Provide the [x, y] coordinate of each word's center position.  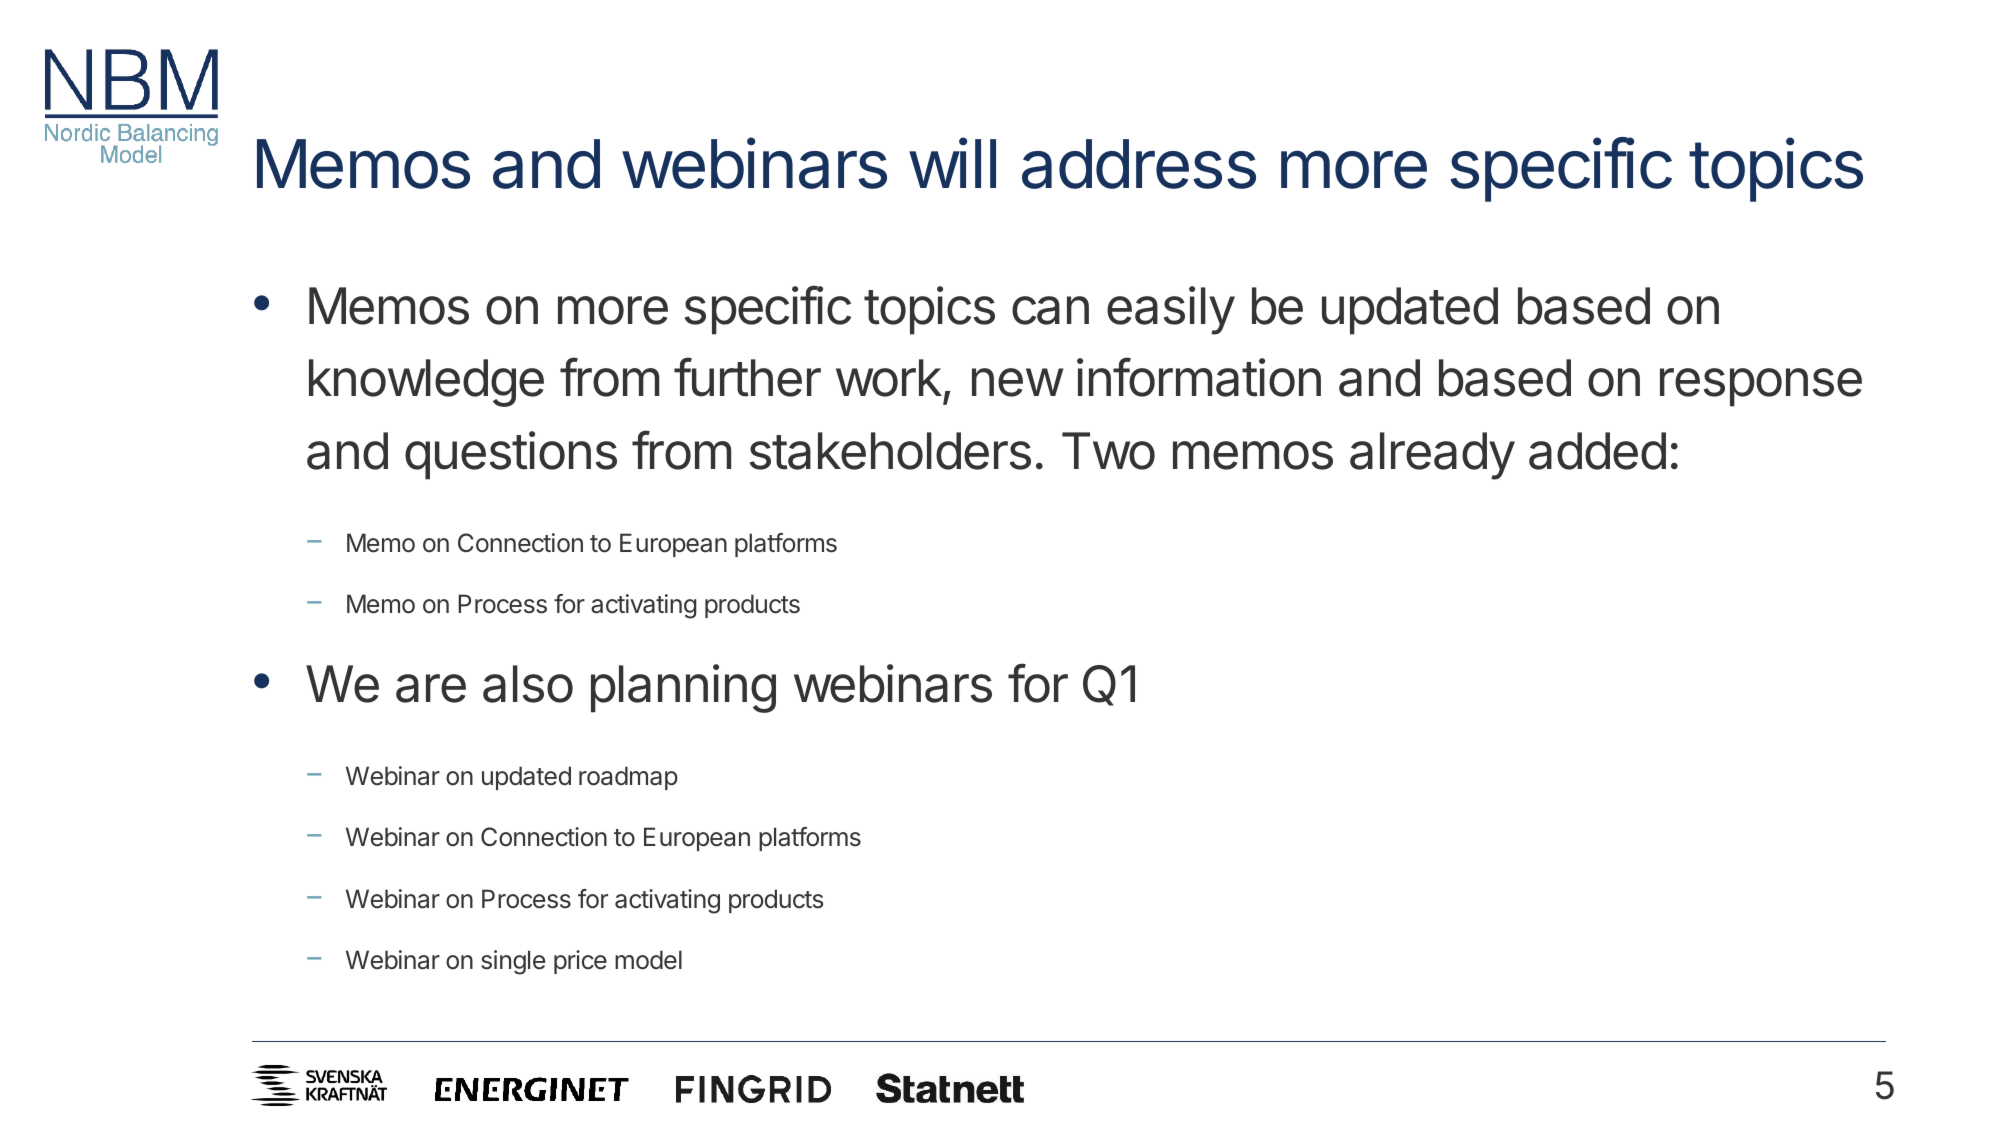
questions [511, 455]
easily [1171, 310]
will [952, 163]
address [1139, 164]
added [1597, 451]
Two [1108, 451]
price [580, 962]
